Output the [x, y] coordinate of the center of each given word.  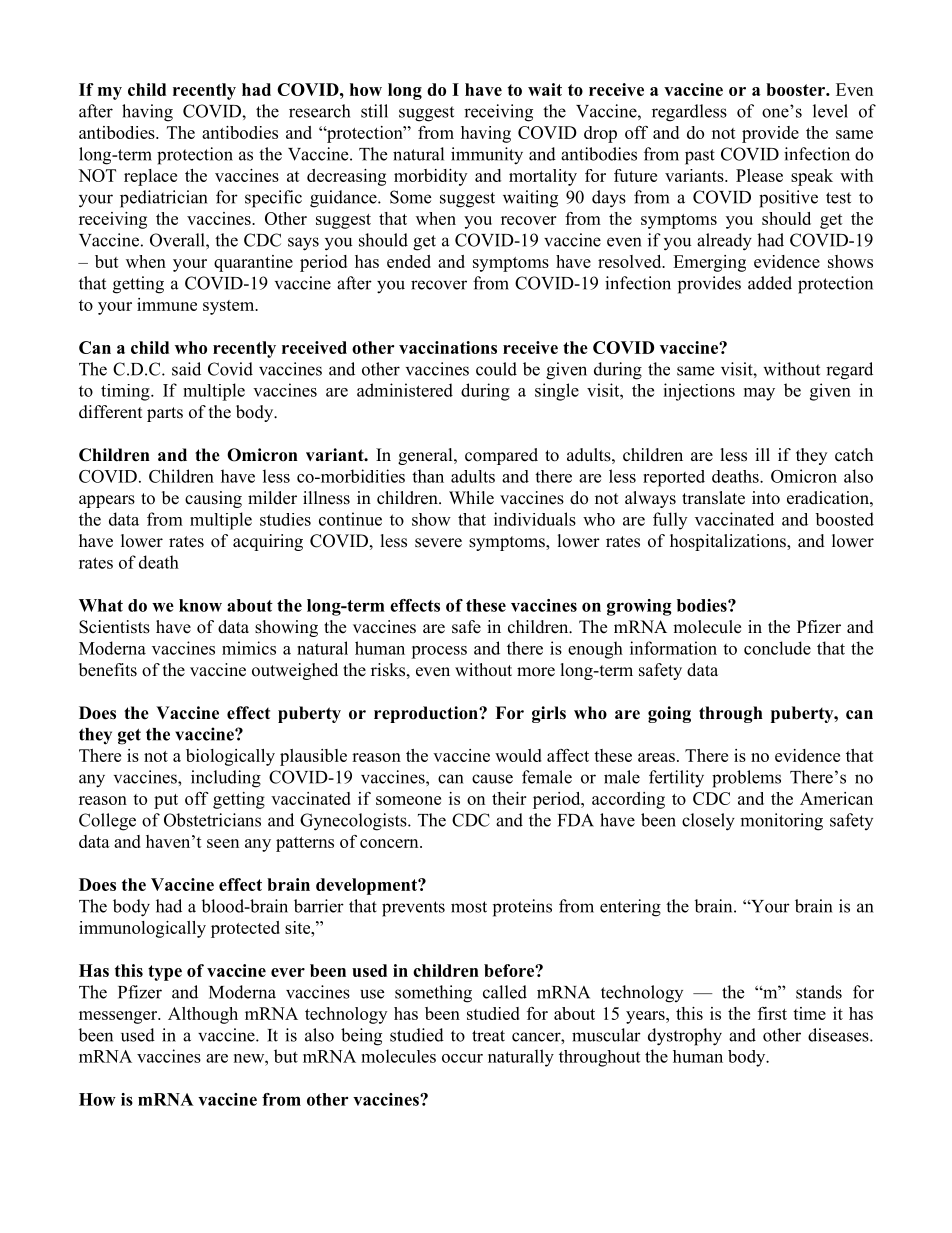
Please [759, 175]
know [200, 605]
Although [203, 1015]
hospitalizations [729, 542]
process [439, 652]
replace [150, 177]
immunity [487, 156]
